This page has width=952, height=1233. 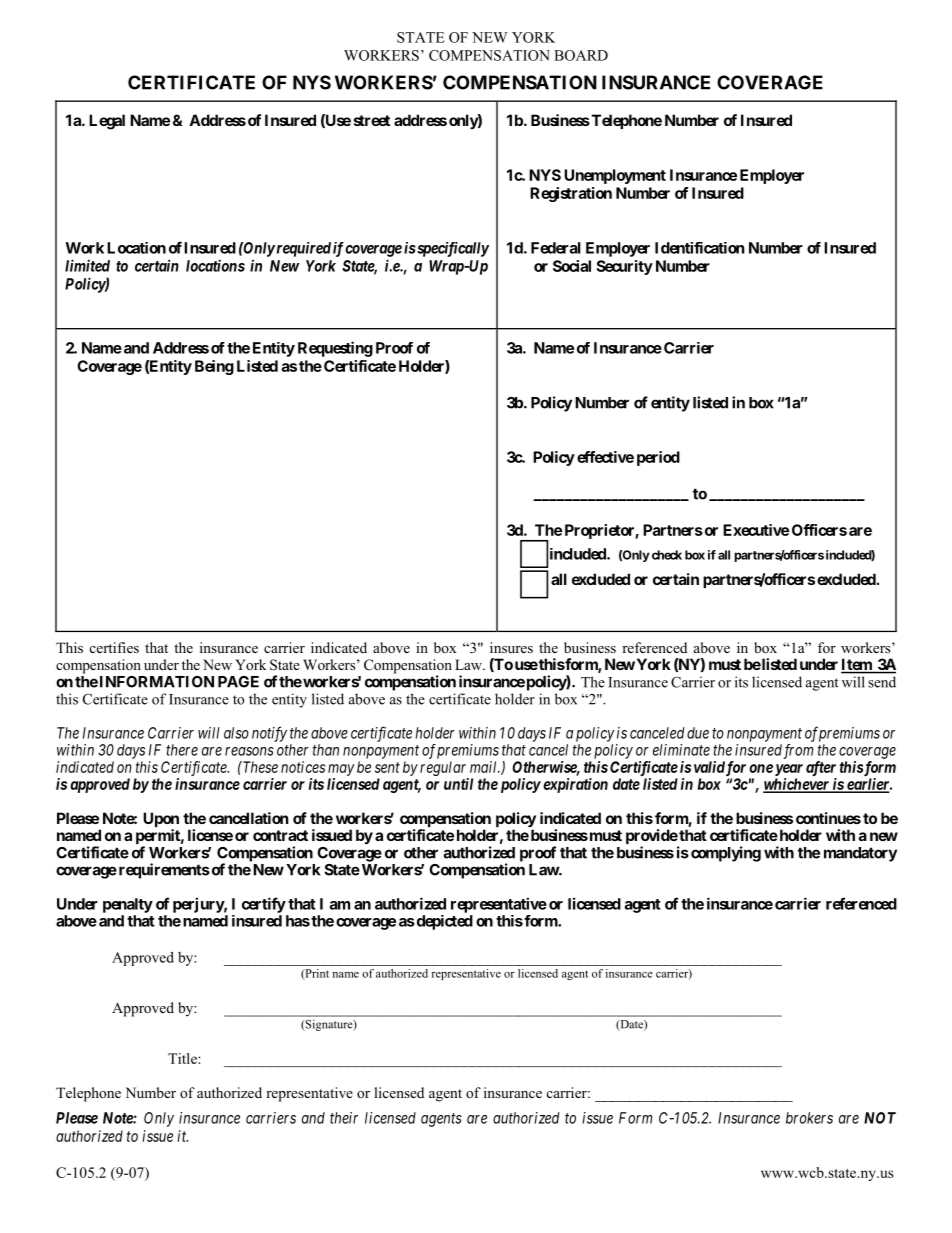 I want to click on BOARD, so click(x=581, y=55).
